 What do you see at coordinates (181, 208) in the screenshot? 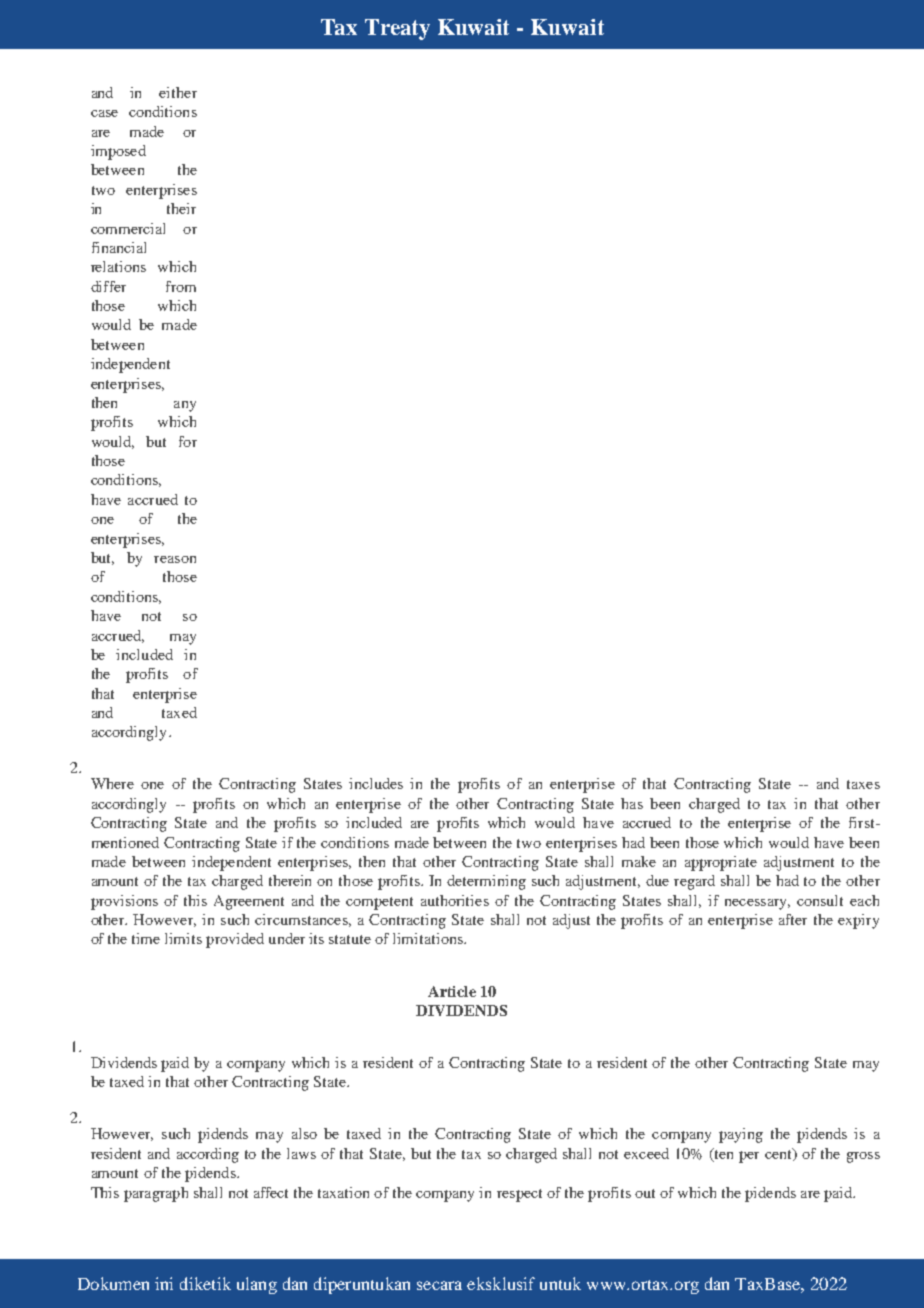
I see `their` at bounding box center [181, 208].
